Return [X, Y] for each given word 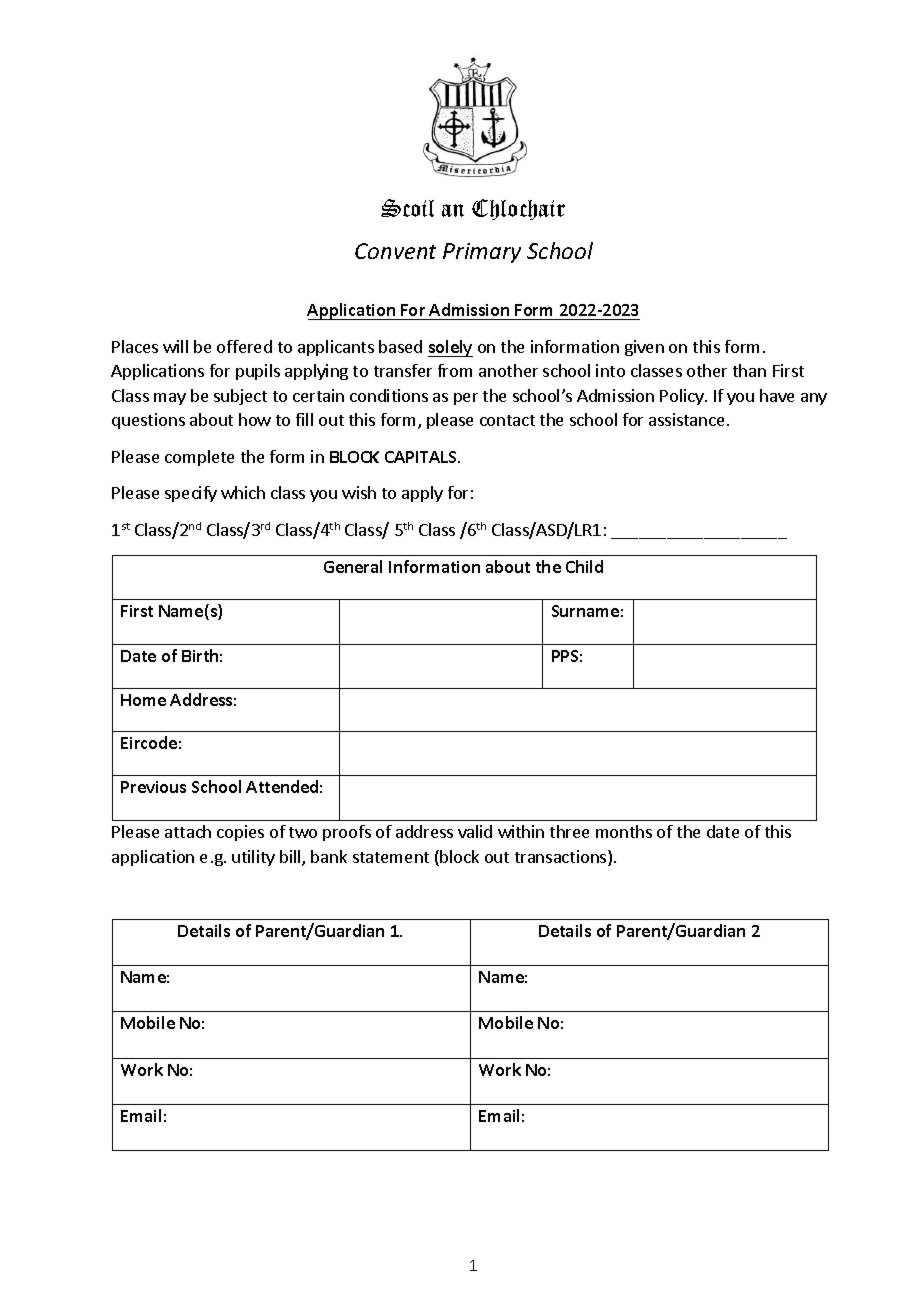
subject [240, 397]
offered [244, 346]
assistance [686, 419]
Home [143, 700]
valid [475, 831]
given [644, 348]
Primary [482, 253]
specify [191, 494]
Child [584, 566]
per [466, 399]
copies [240, 833]
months [624, 831]
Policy [683, 397]
